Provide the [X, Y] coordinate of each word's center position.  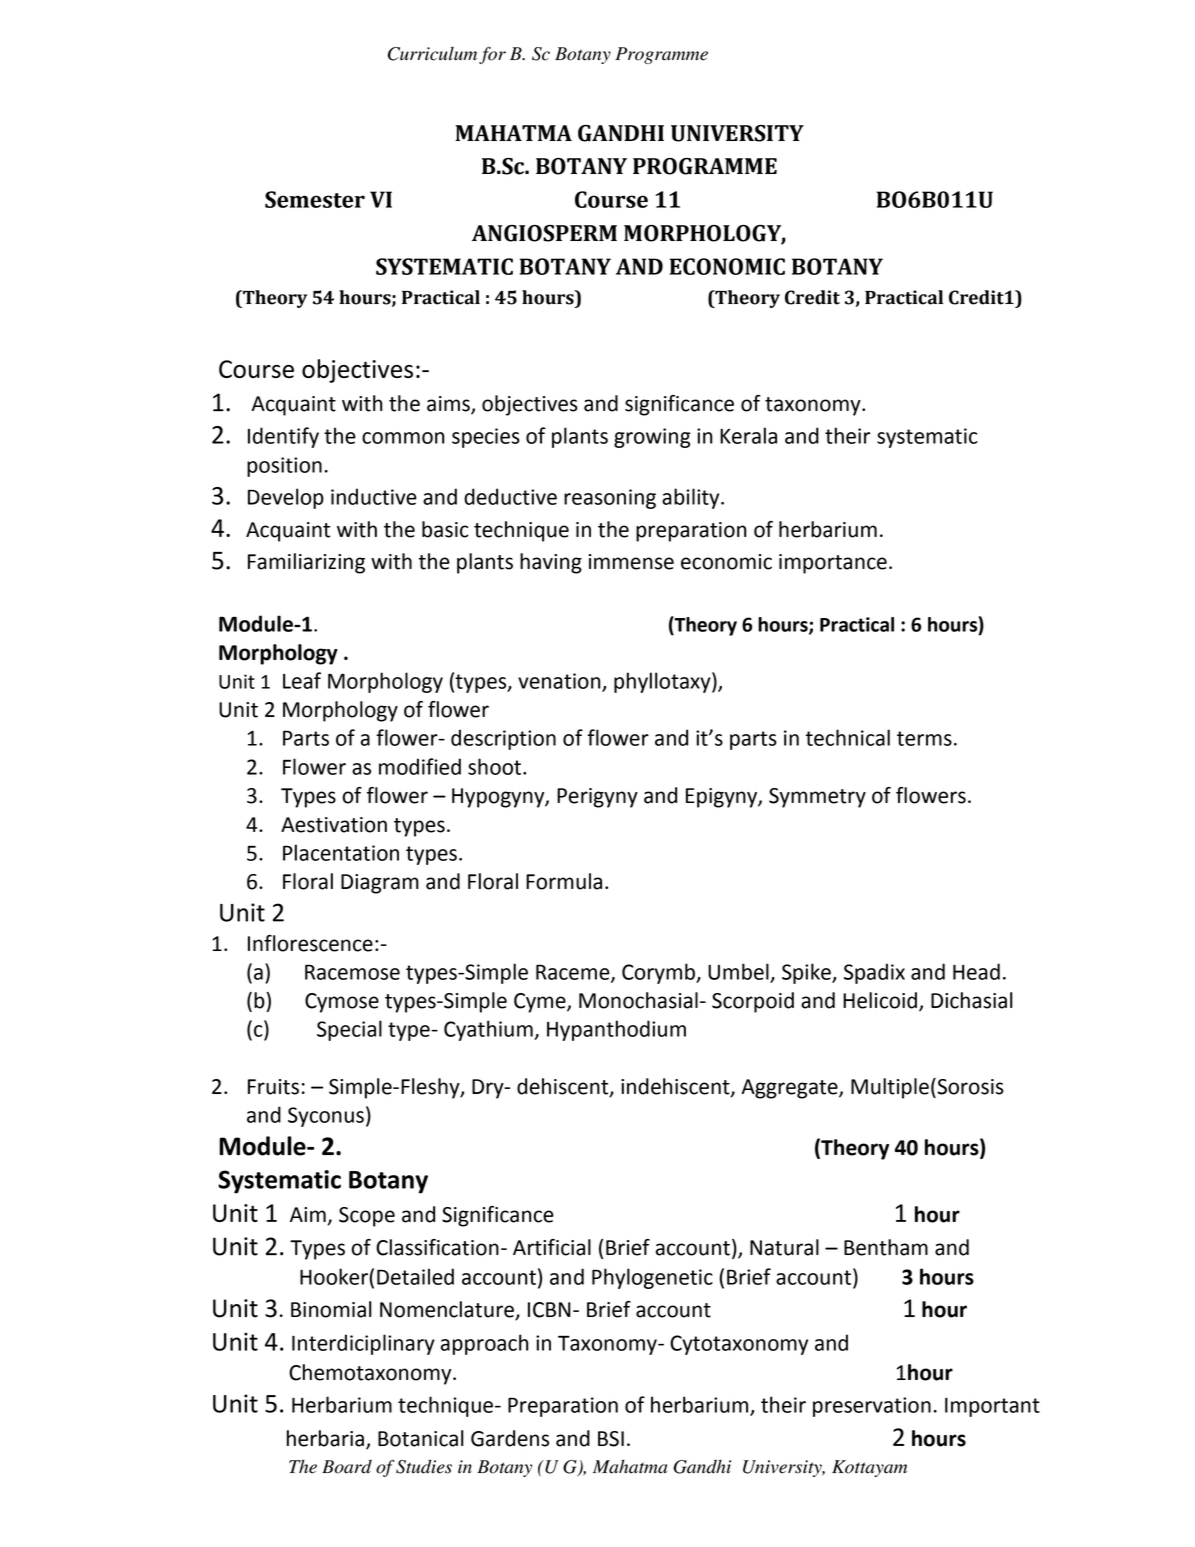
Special [349, 1030]
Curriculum [432, 54]
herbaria [325, 1438]
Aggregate [790, 1089]
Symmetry [817, 798]
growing [652, 438]
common [403, 438]
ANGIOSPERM [544, 233]
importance [833, 564]
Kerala [748, 435]
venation [560, 682]
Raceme [574, 973]
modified [420, 766]
